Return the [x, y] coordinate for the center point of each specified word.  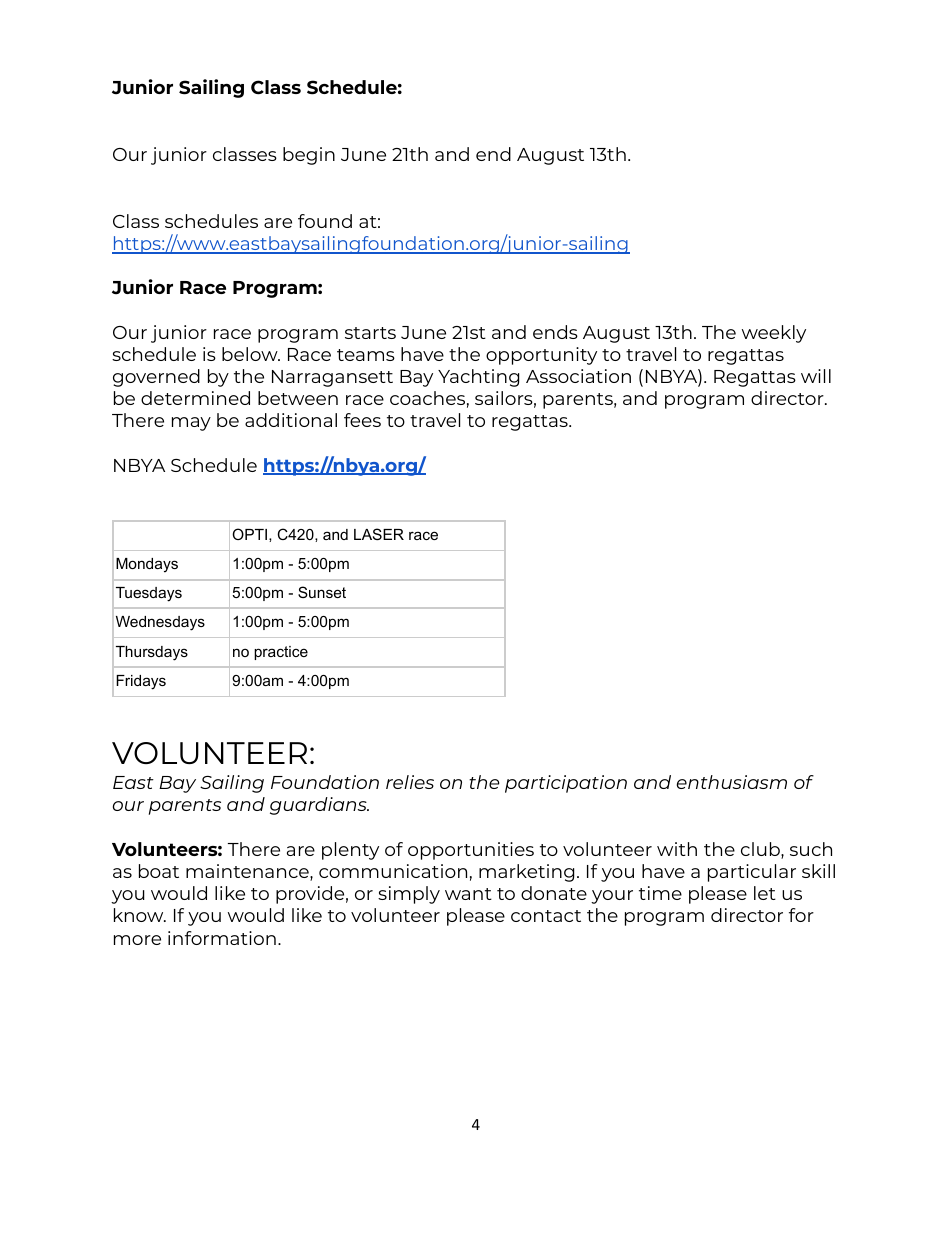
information [222, 938]
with [677, 849]
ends [555, 332]
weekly [774, 334]
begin [309, 156]
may [191, 424]
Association [578, 376]
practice [281, 653]
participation [566, 784]
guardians [319, 806]
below [251, 354]
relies [410, 782]
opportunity [541, 356]
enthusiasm [732, 782]
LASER [379, 534]
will [816, 376]
